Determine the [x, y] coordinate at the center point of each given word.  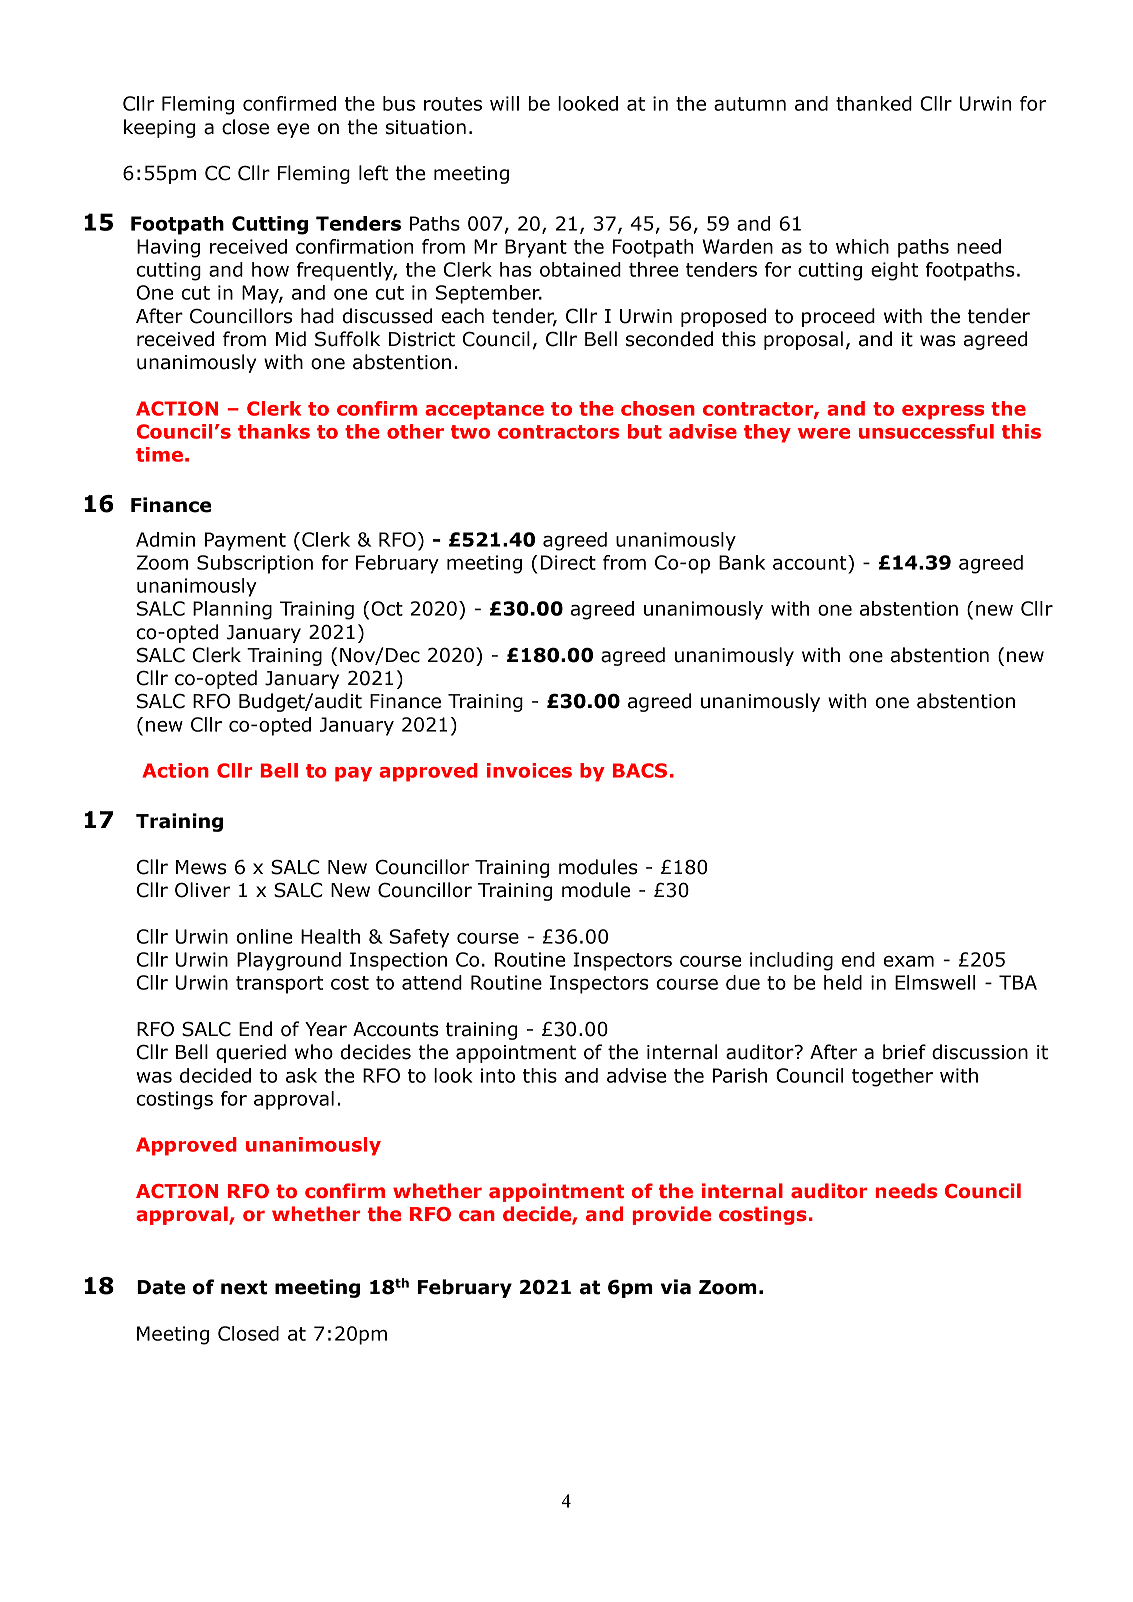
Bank [742, 562]
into [498, 1075]
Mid [291, 339]
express [943, 412]
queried [251, 1053]
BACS [640, 770]
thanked [874, 103]
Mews [201, 867]
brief [904, 1052]
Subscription [255, 564]
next [244, 1287]
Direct [568, 562]
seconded [669, 339]
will [504, 103]
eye [293, 130]
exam [908, 961]
